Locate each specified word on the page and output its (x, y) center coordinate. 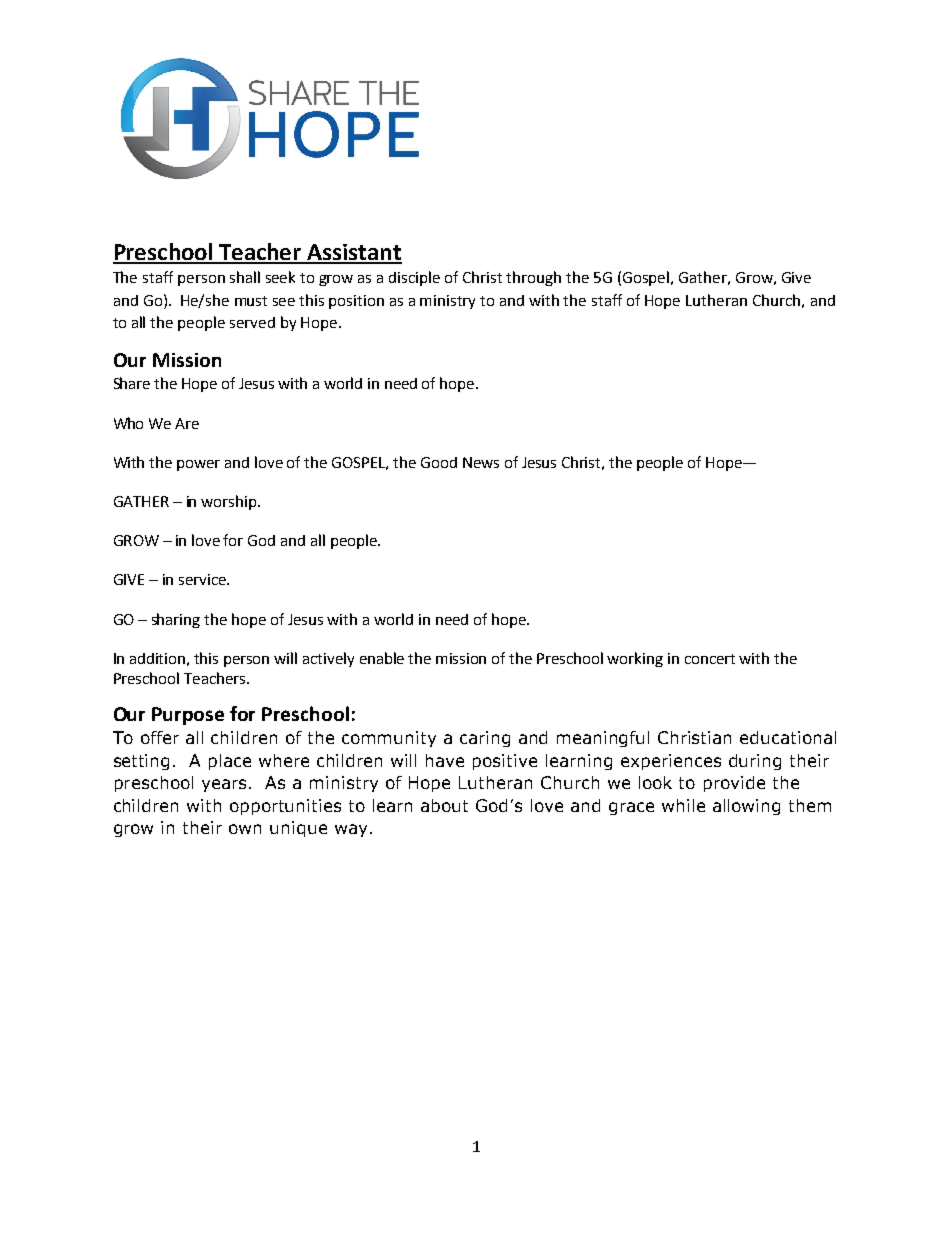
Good (439, 462)
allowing (746, 807)
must (251, 301)
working (635, 659)
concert (710, 659)
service (203, 579)
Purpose (188, 716)
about (444, 805)
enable (382, 658)
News (481, 462)
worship (230, 502)
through (533, 278)
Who (128, 423)
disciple (414, 278)
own (245, 829)
